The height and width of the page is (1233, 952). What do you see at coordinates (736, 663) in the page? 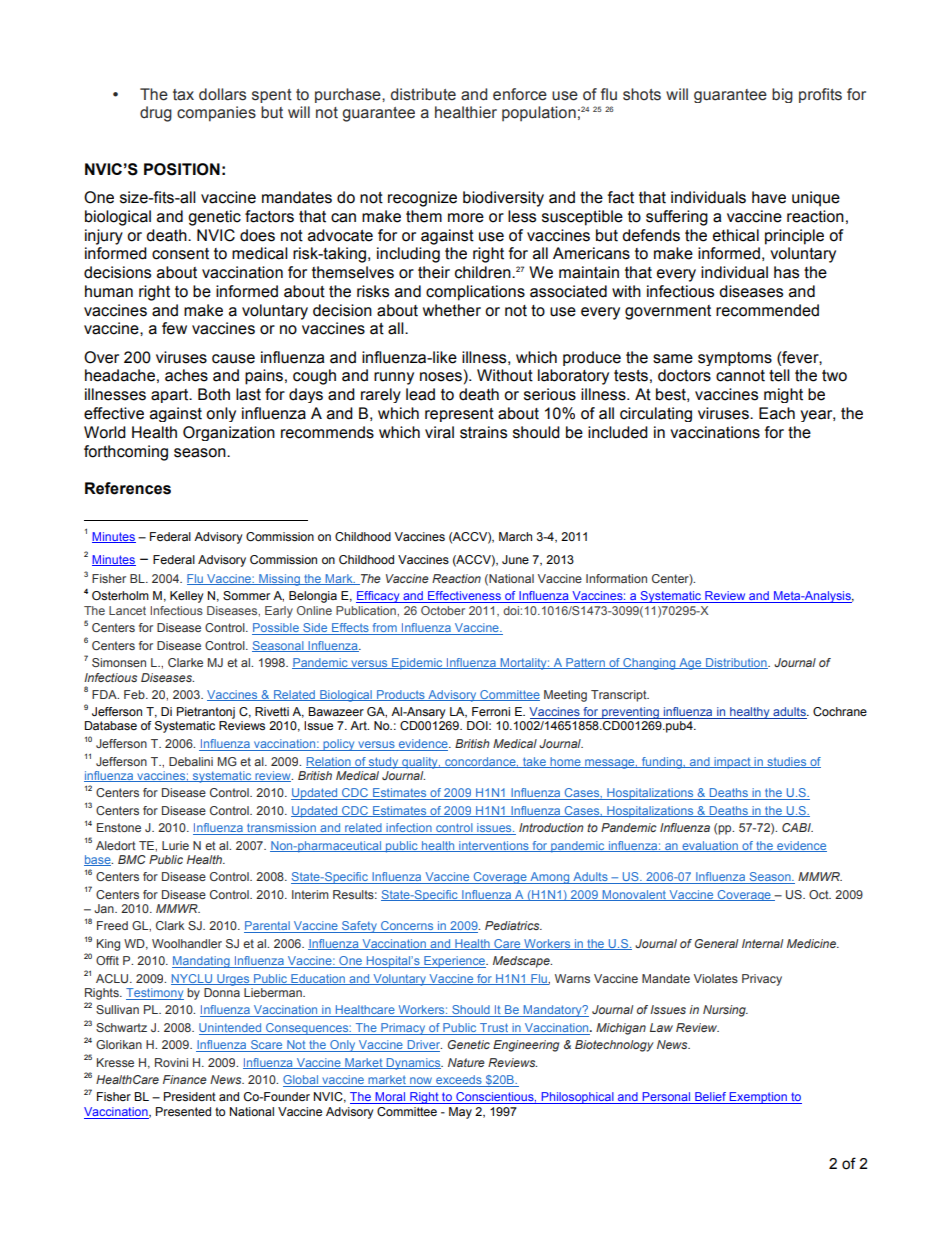
I see `Distribution` at bounding box center [736, 663].
